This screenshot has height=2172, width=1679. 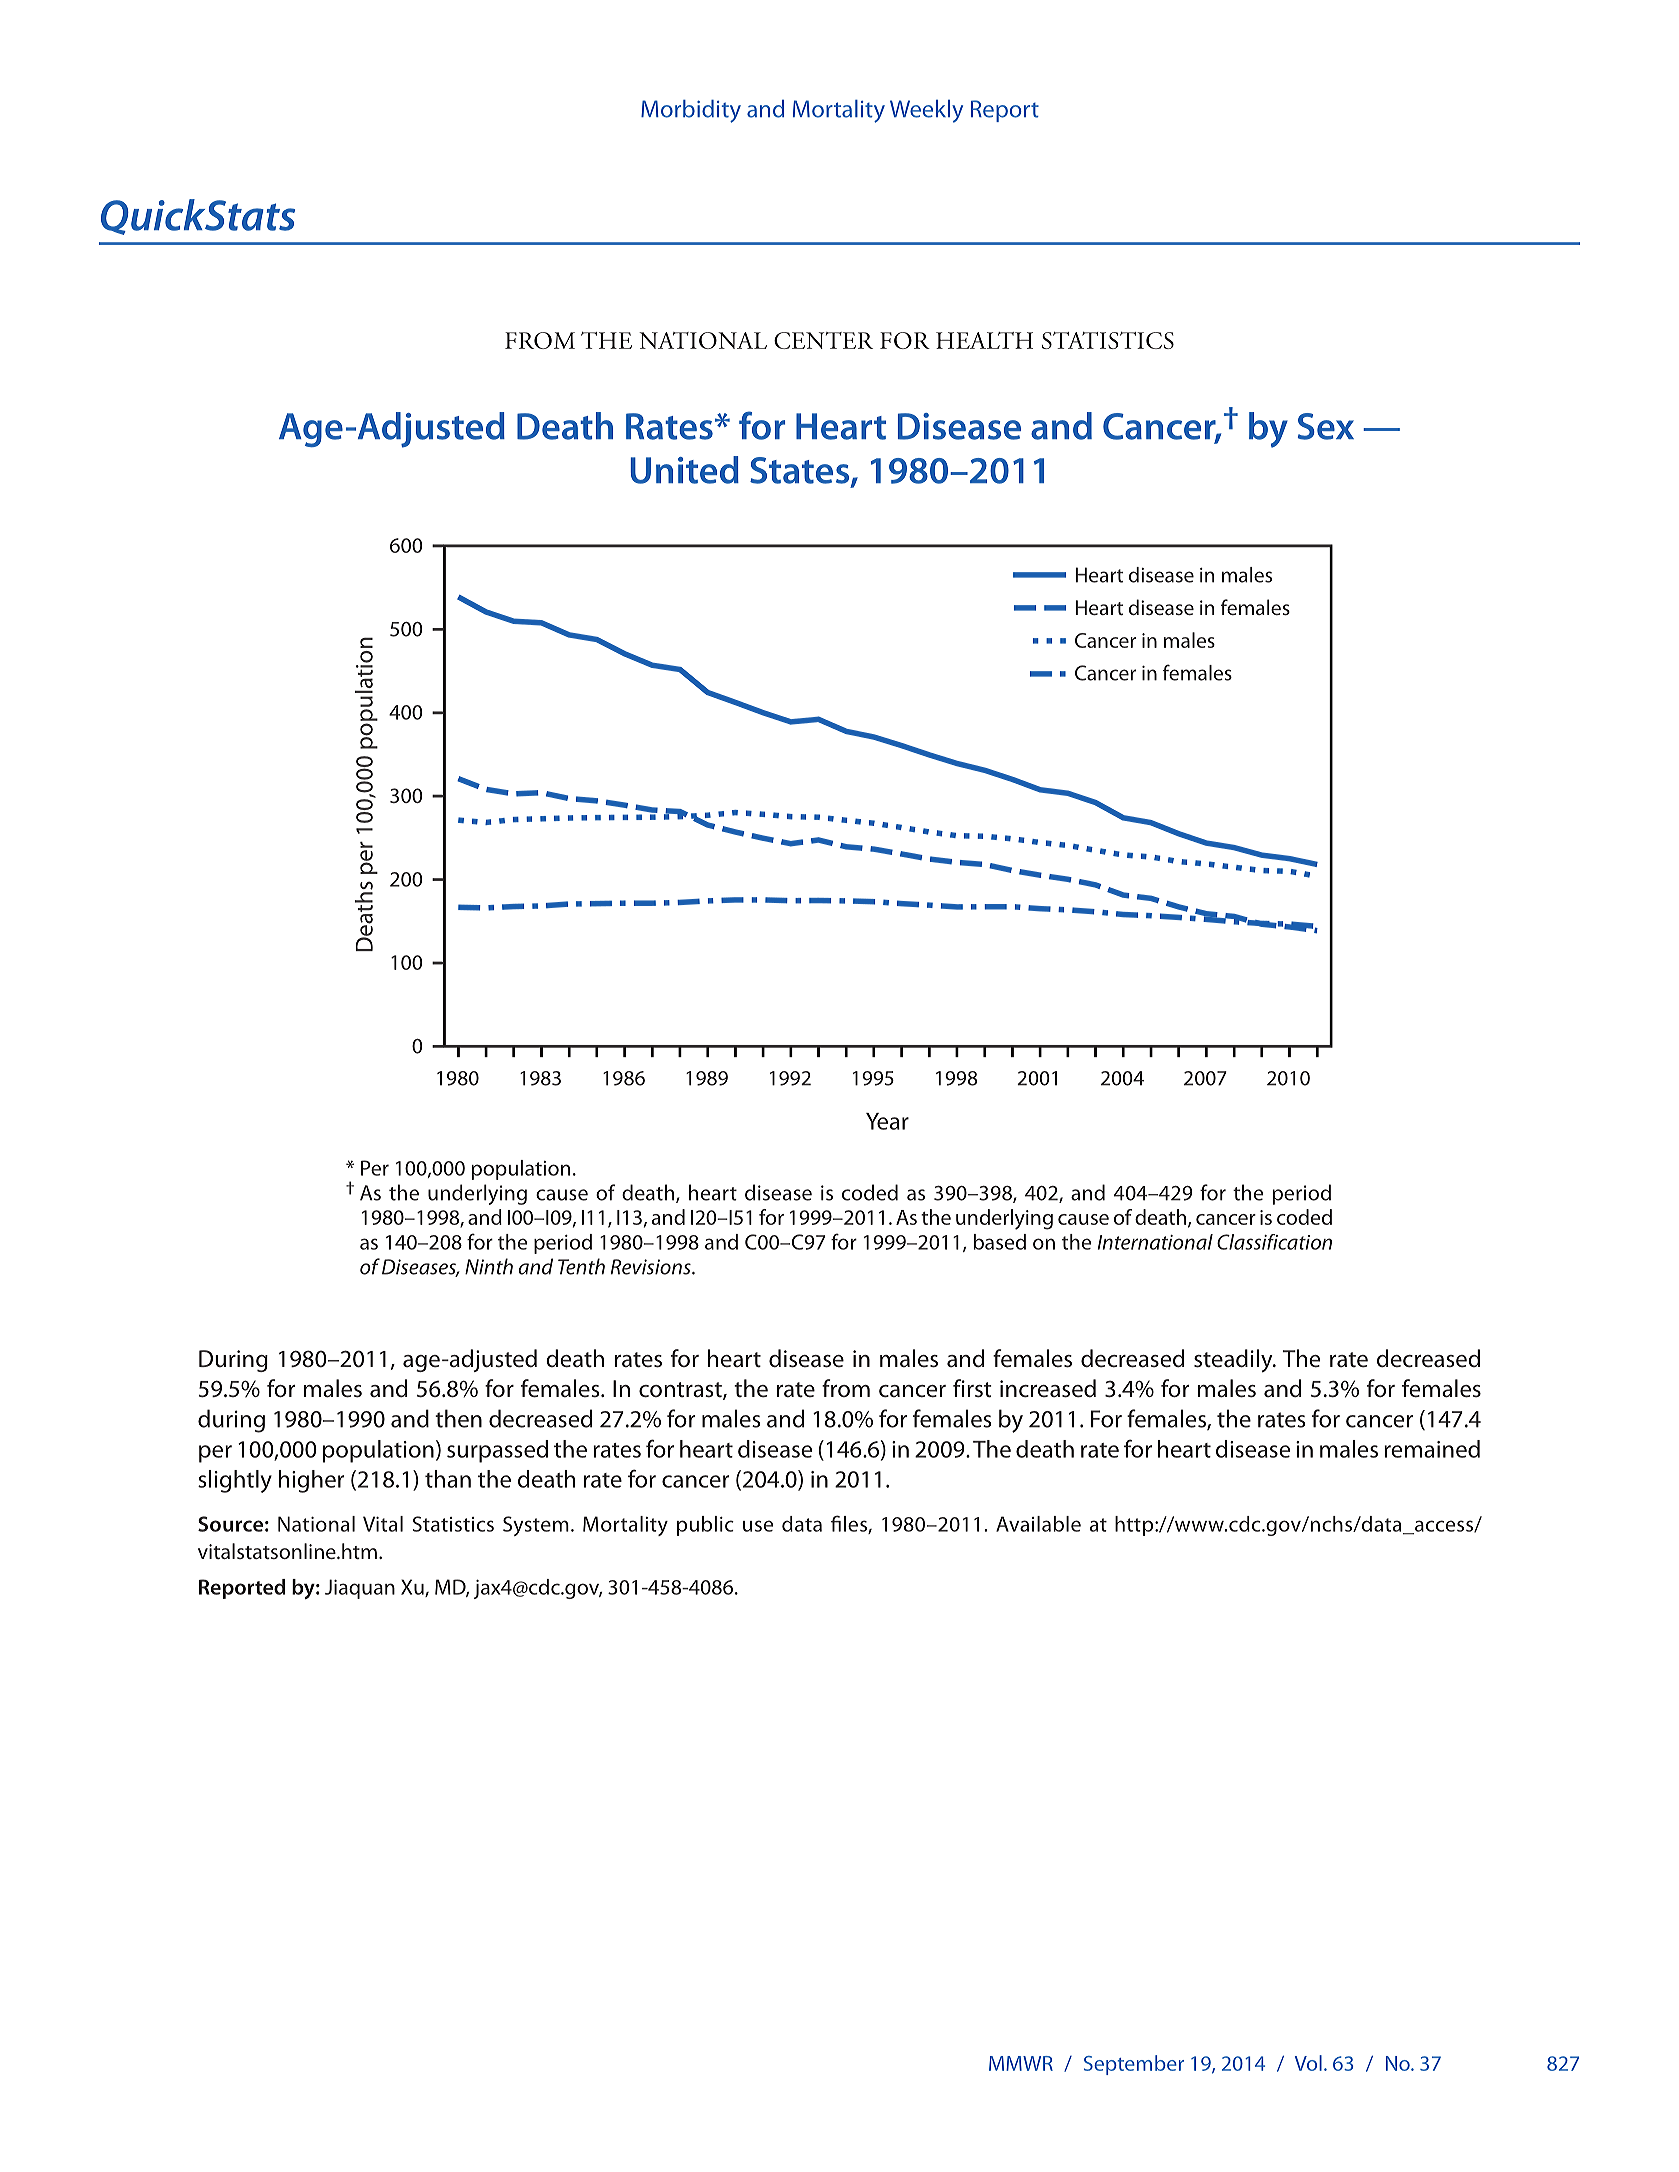 I want to click on System, so click(x=536, y=1526).
